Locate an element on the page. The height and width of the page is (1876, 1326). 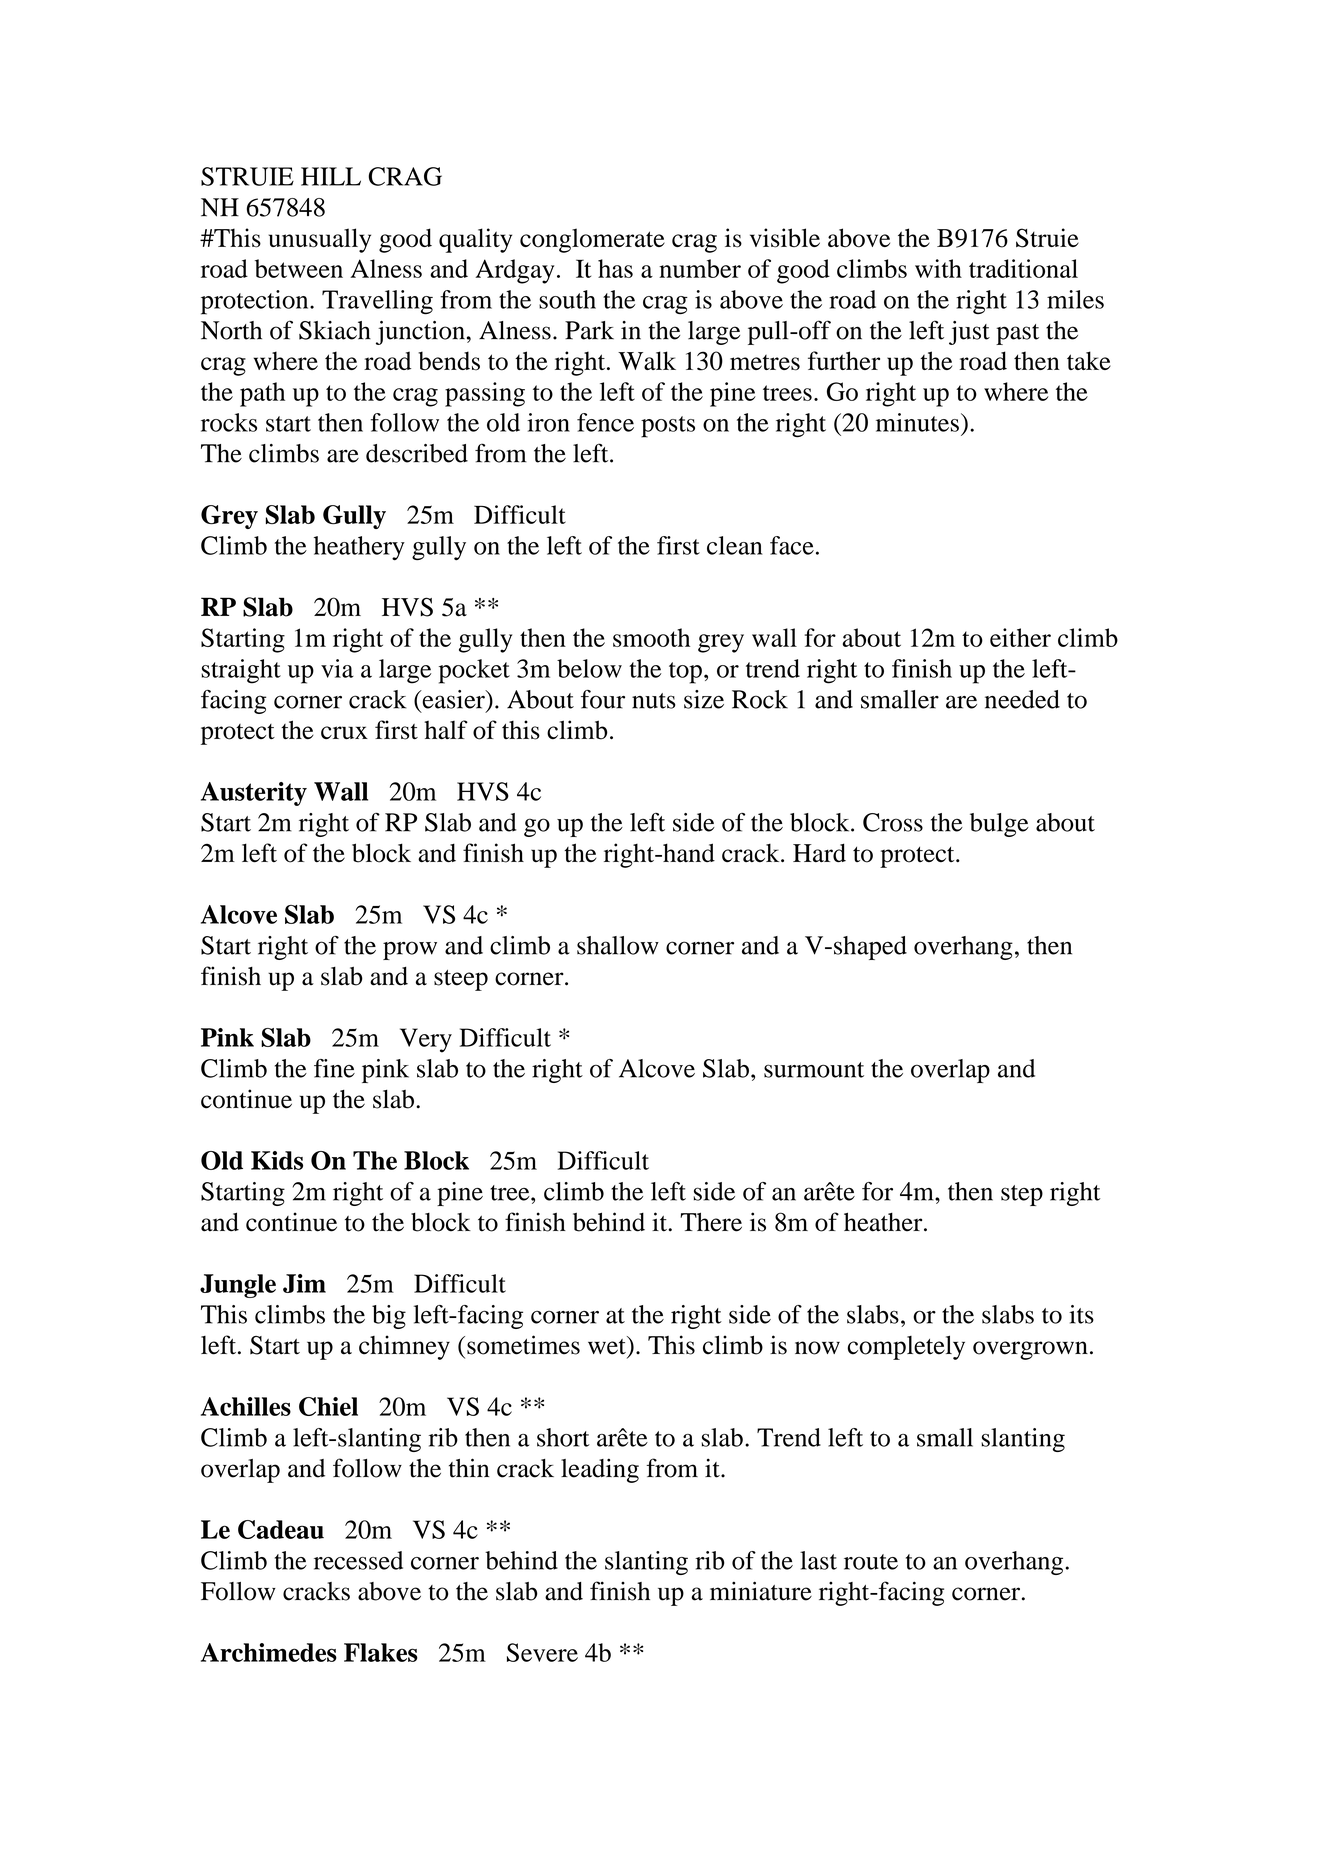
Kids is located at coordinates (277, 1160).
